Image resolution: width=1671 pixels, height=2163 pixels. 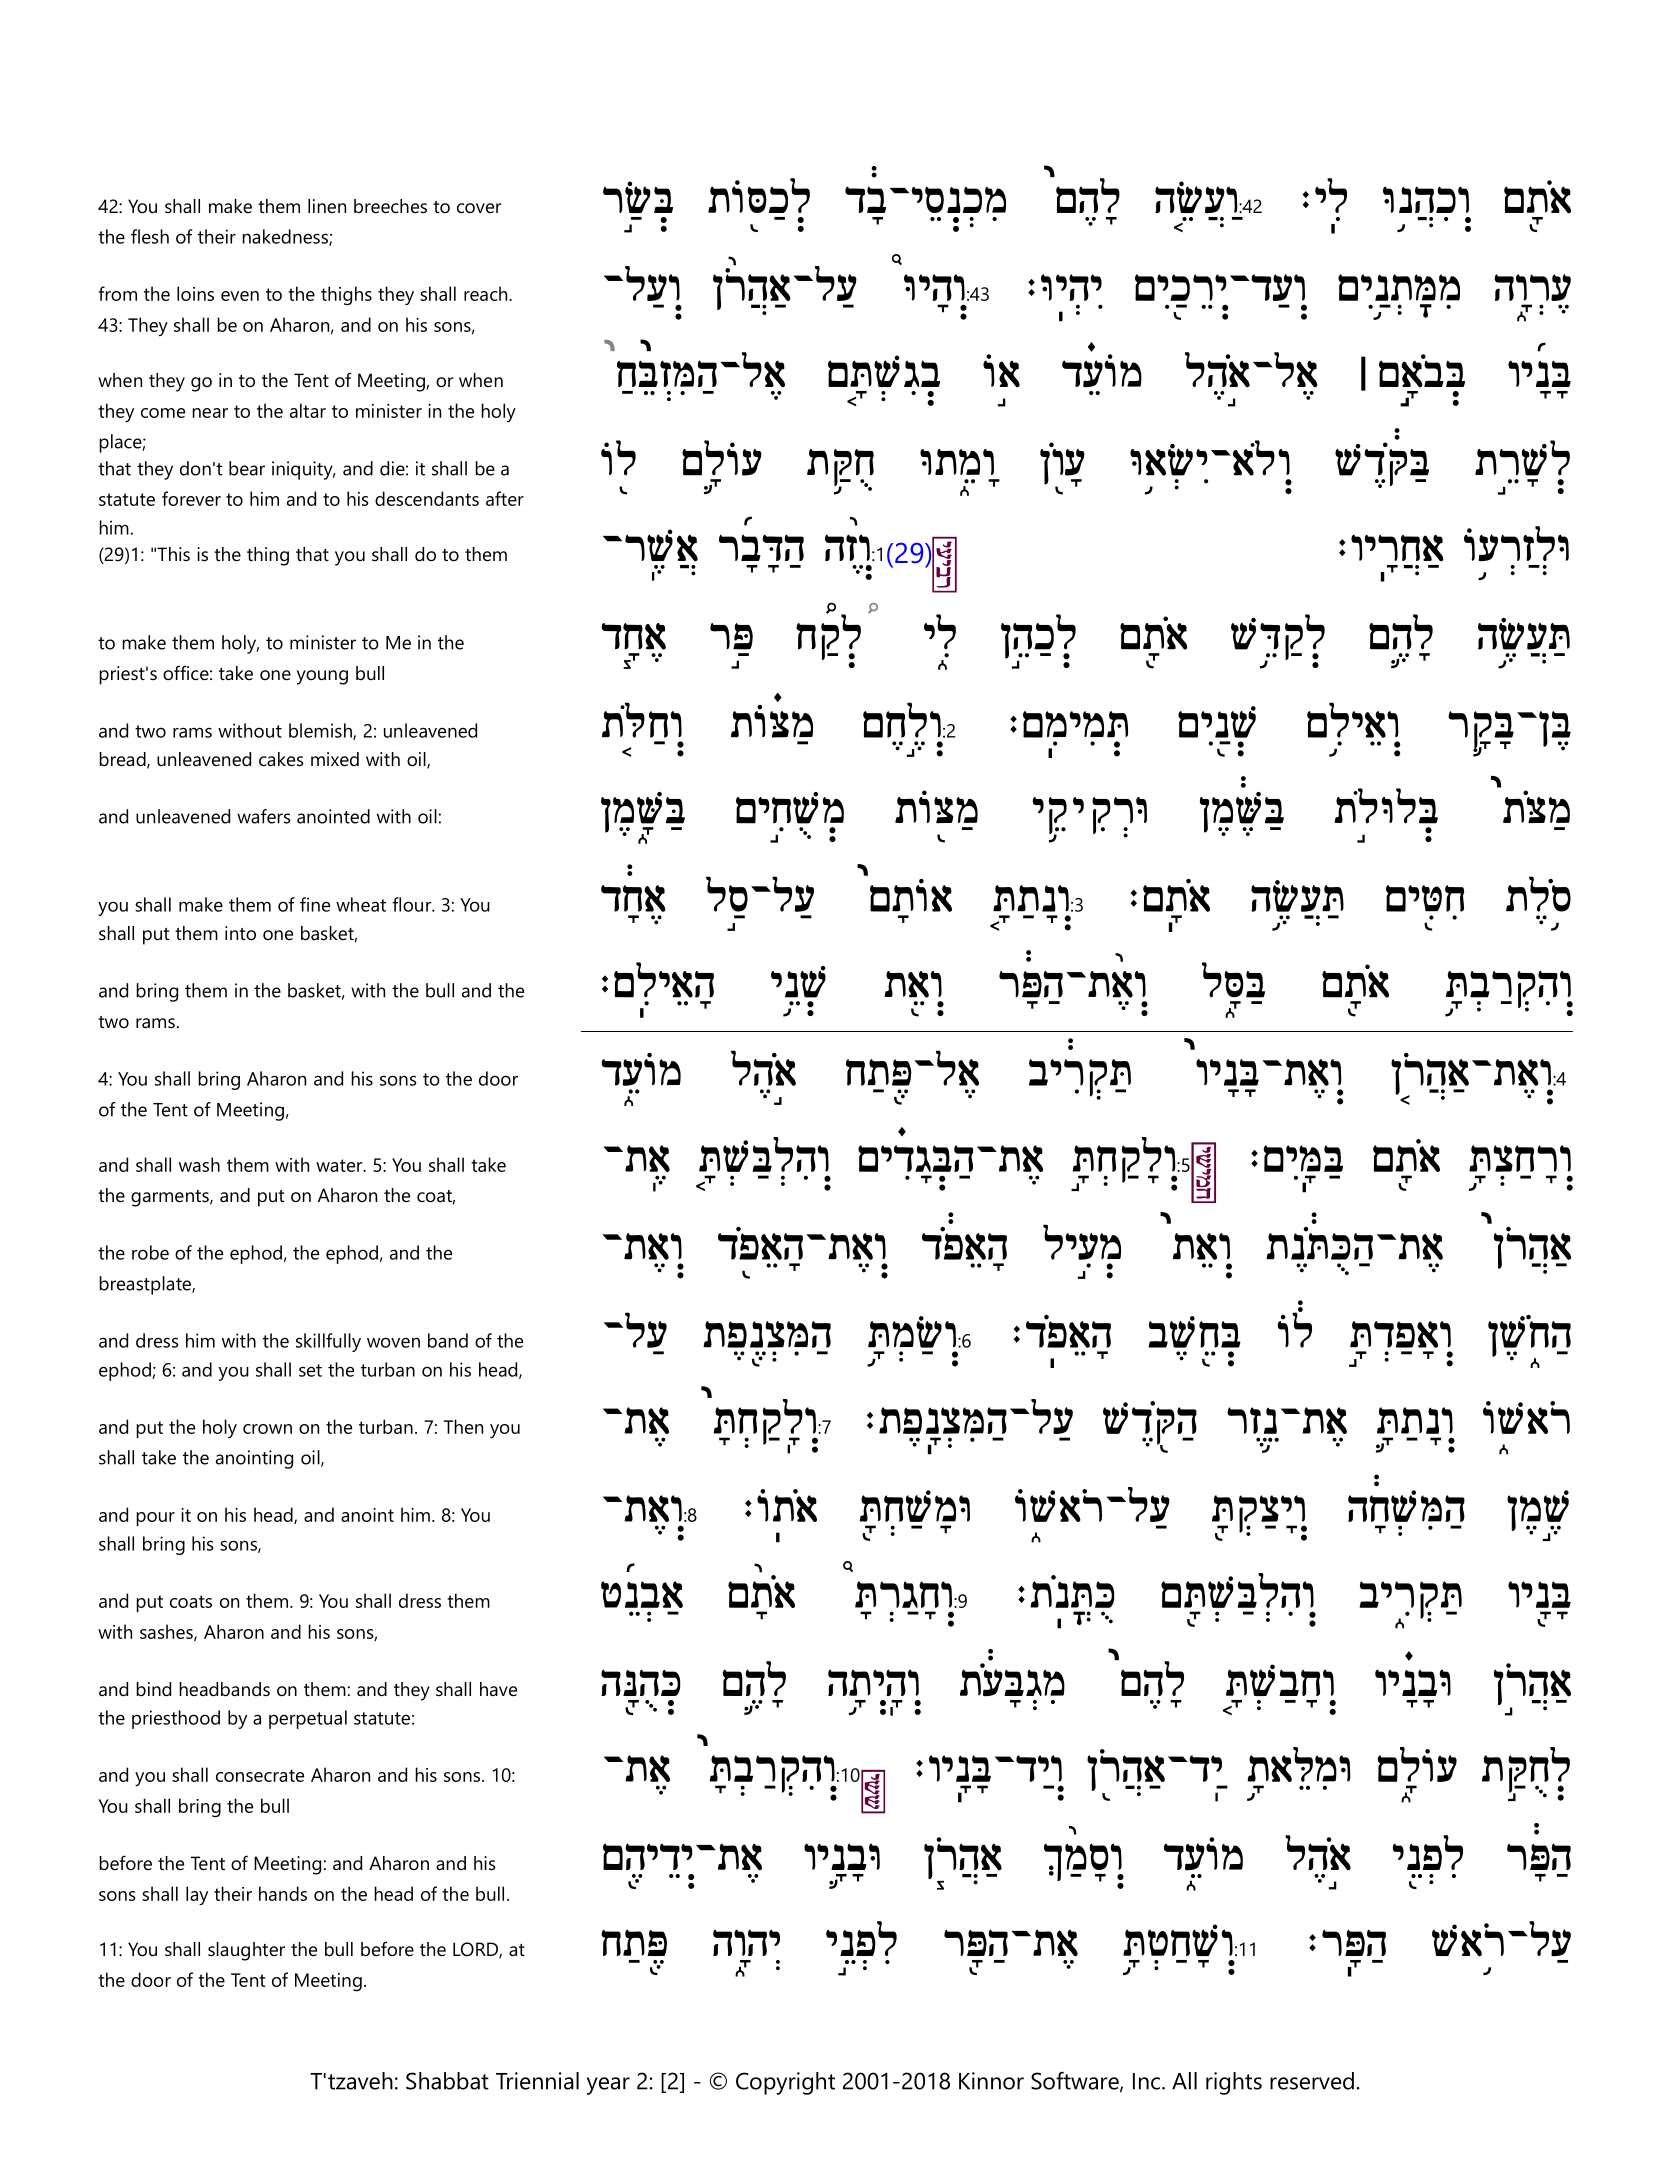 I want to click on slaughter, so click(x=246, y=1951).
